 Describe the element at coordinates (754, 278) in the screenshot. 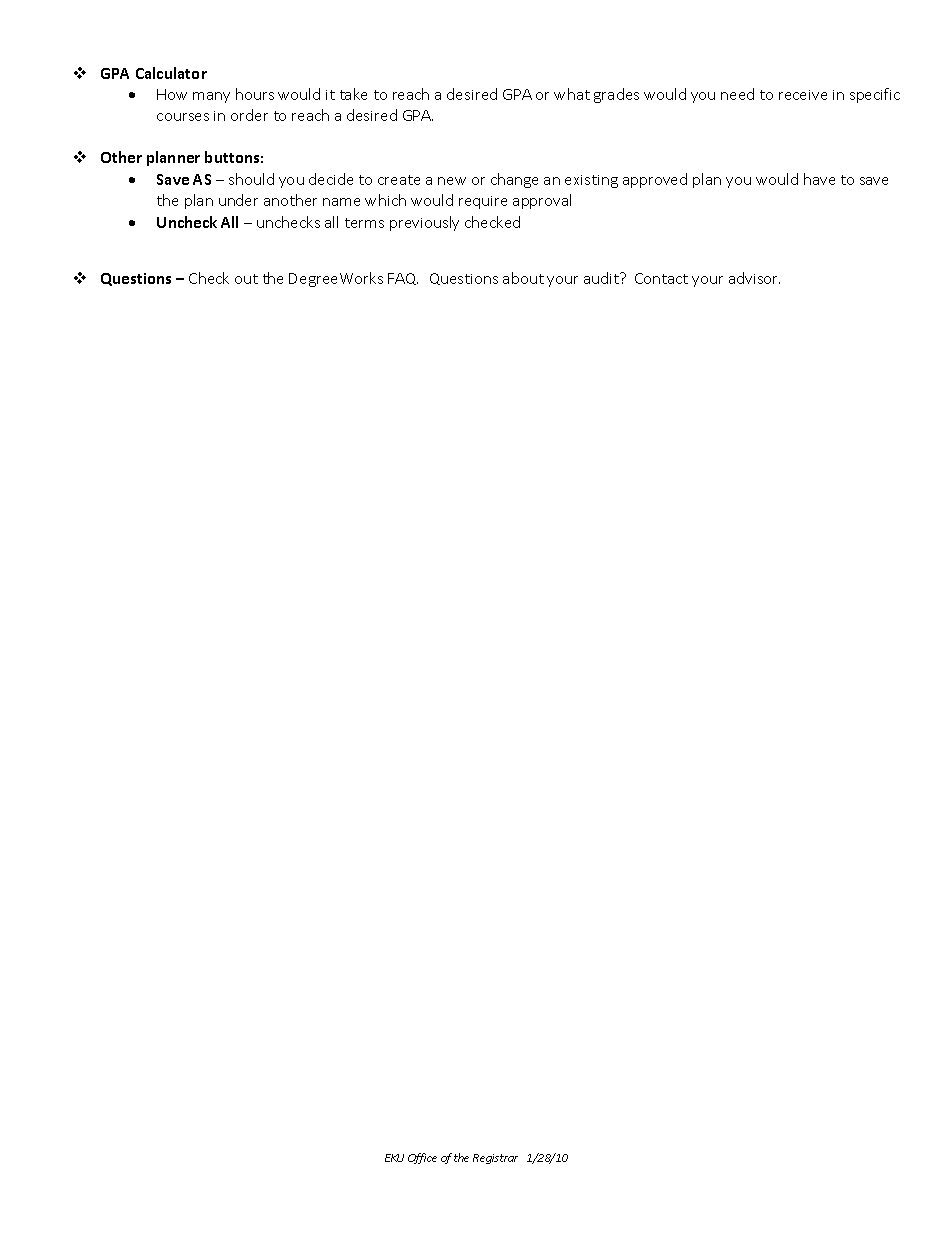

I see `advisor` at that location.
